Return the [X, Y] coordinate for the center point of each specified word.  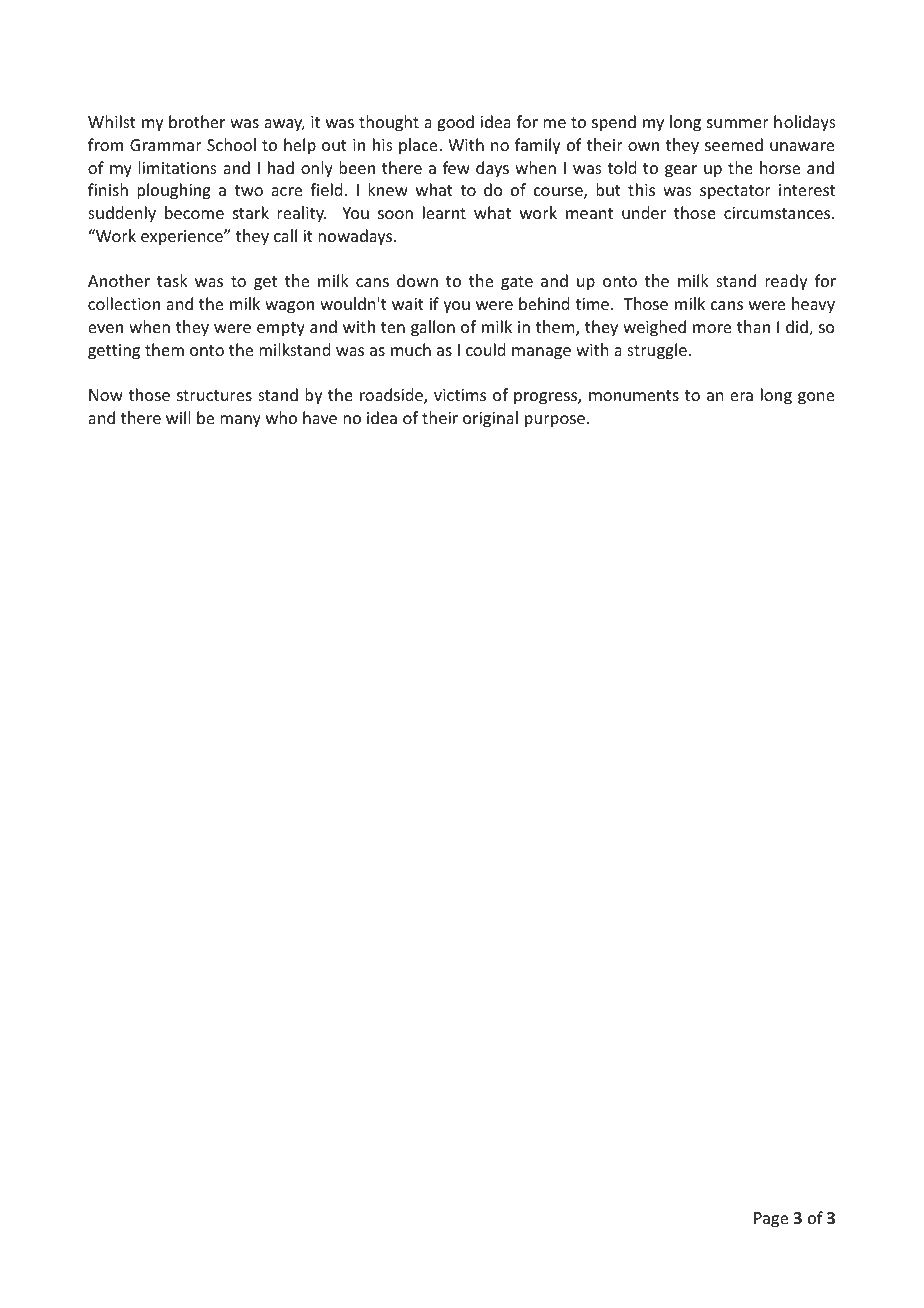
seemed [734, 144]
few [456, 167]
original [490, 419]
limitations [177, 167]
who [281, 417]
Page [771, 1220]
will [178, 417]
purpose [556, 421]
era [741, 396]
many [240, 421]
